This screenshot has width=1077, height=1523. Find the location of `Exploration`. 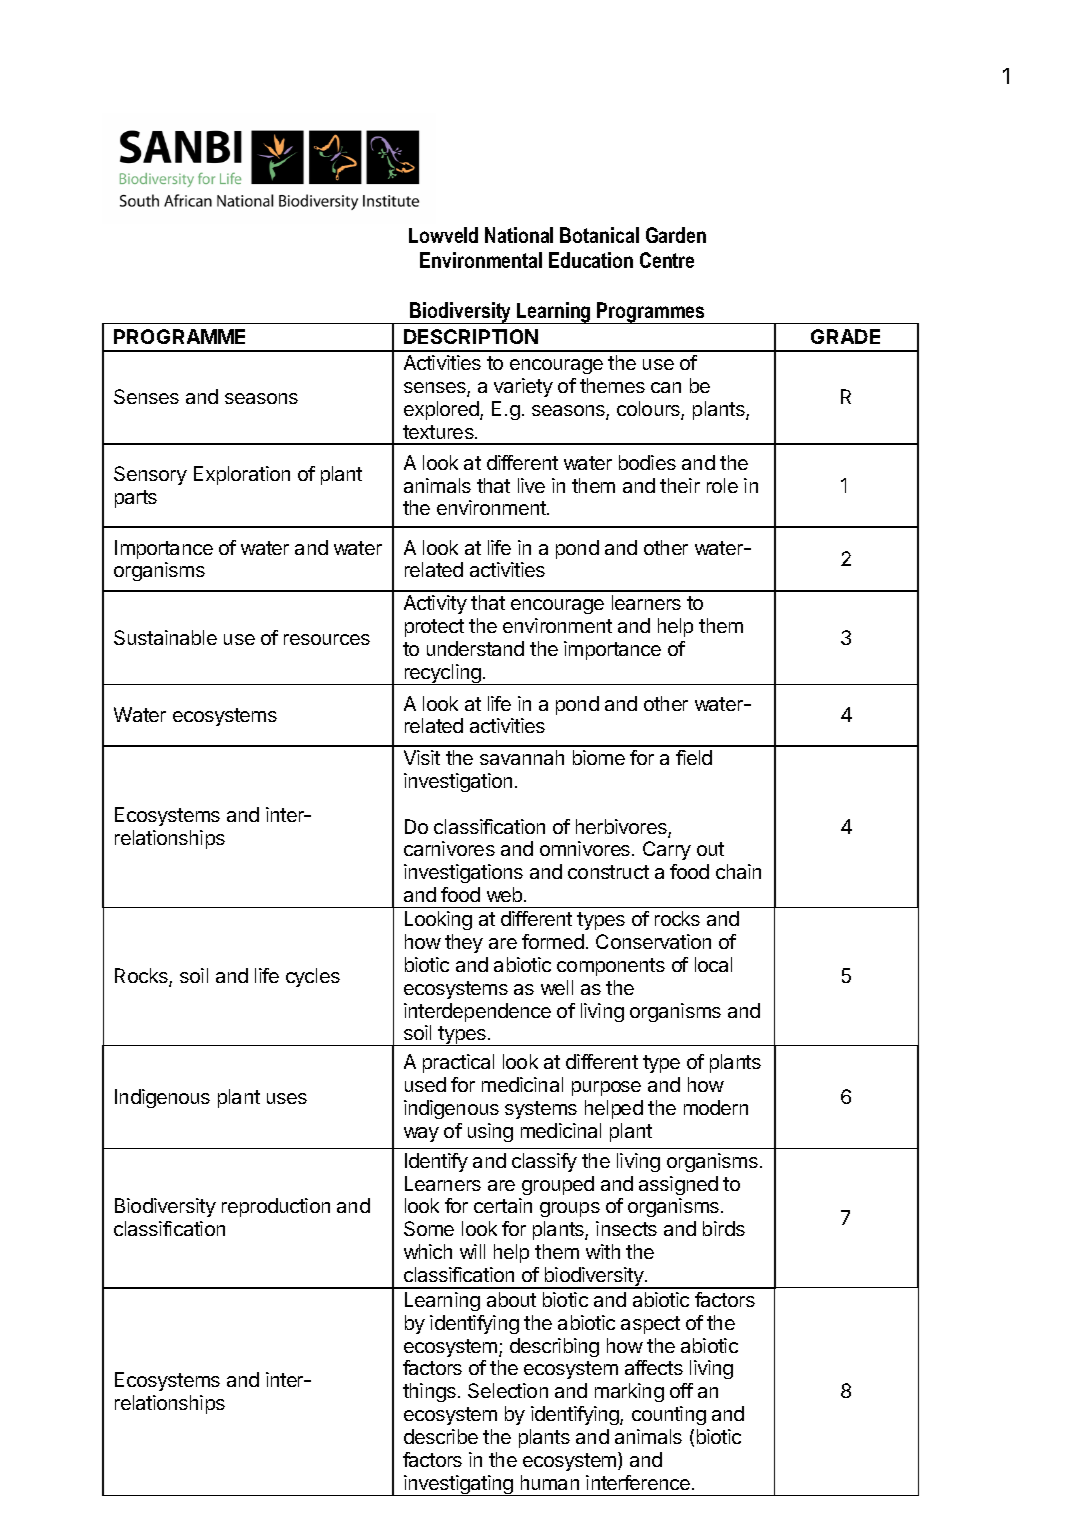

Exploration is located at coordinates (242, 475).
